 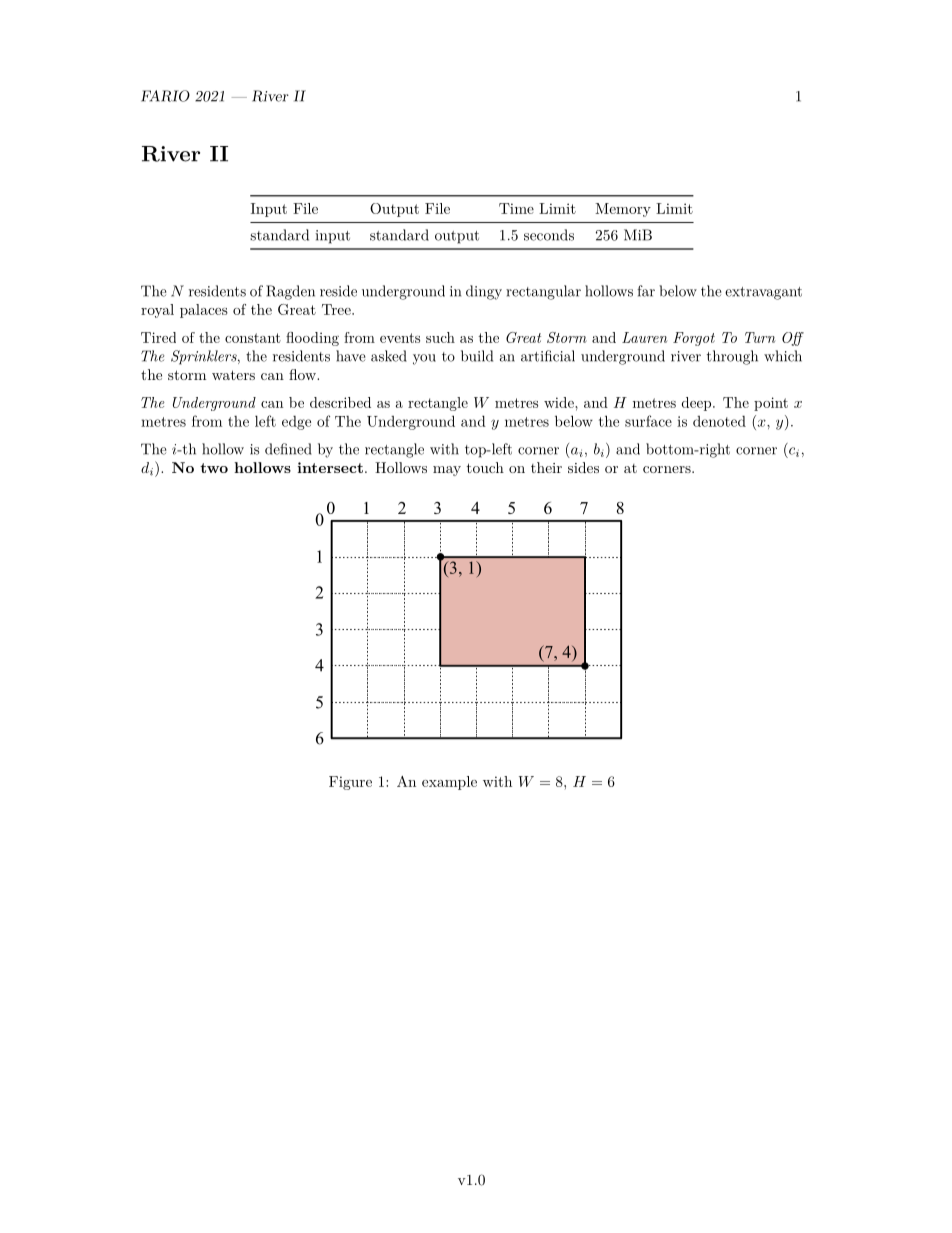 I want to click on two, so click(x=214, y=468).
